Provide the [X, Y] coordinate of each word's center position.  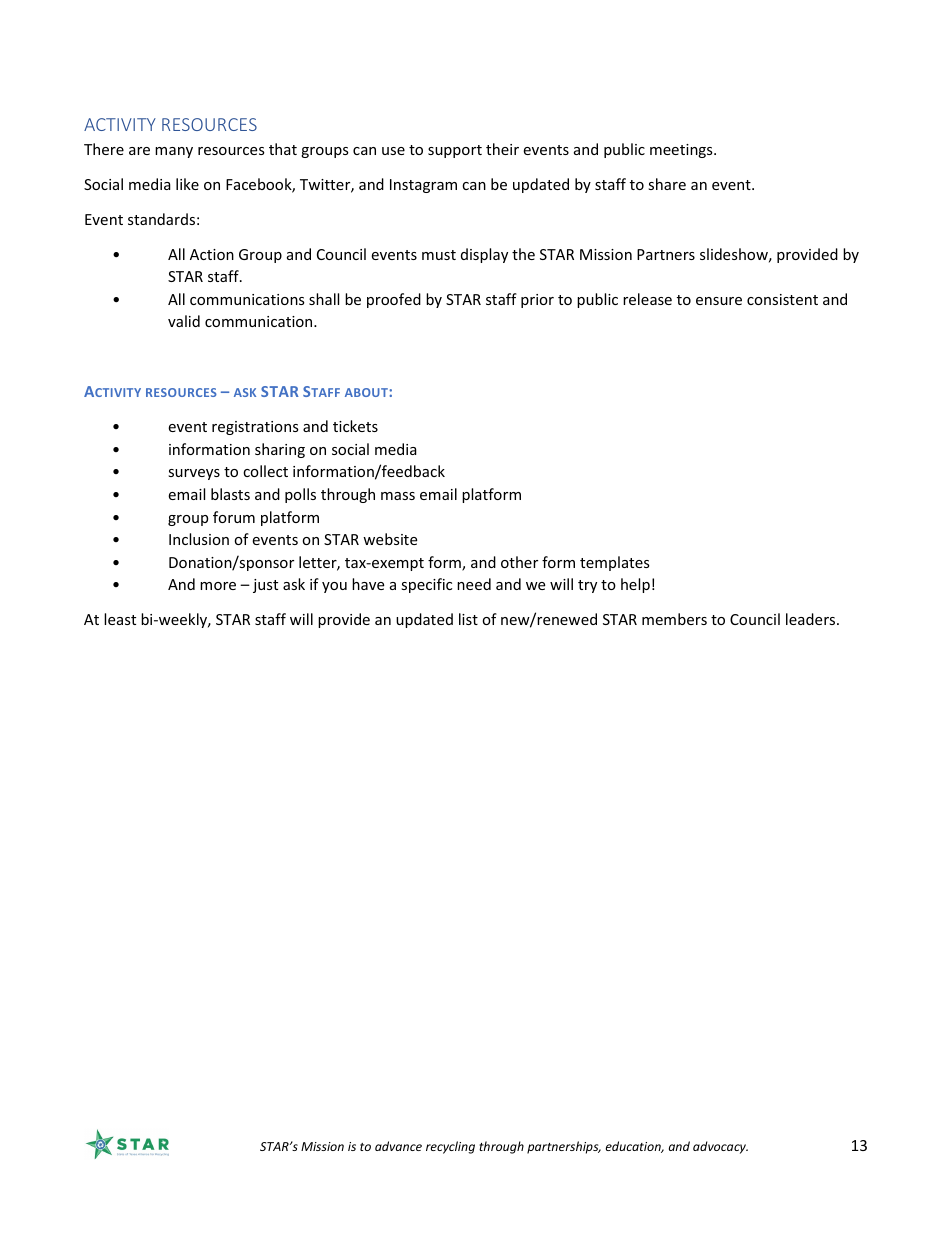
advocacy [720, 1147]
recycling [450, 1147]
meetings [682, 151]
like [187, 184]
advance [398, 1146]
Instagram [423, 186]
